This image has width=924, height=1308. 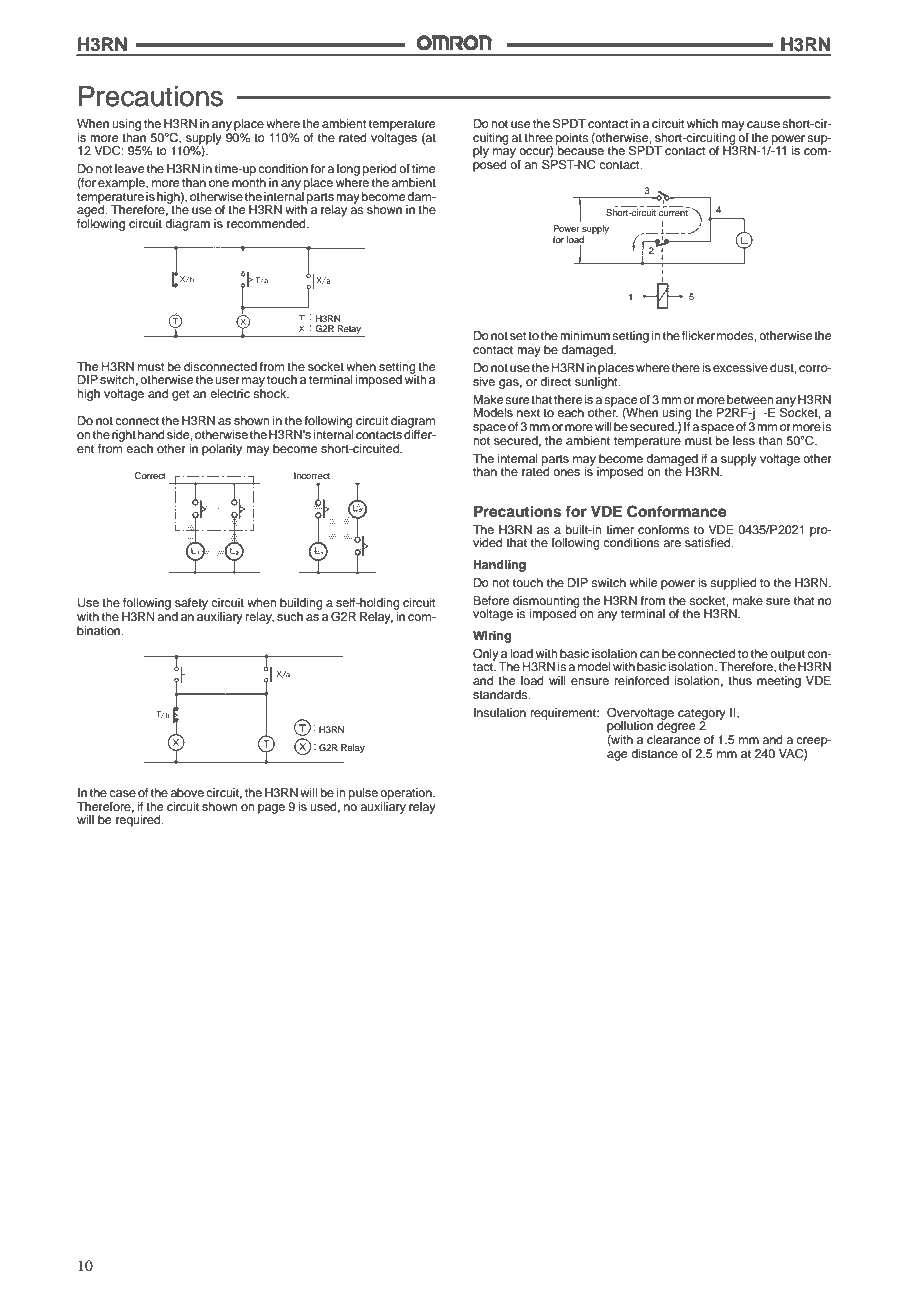 I want to click on ones, so click(x=566, y=472).
